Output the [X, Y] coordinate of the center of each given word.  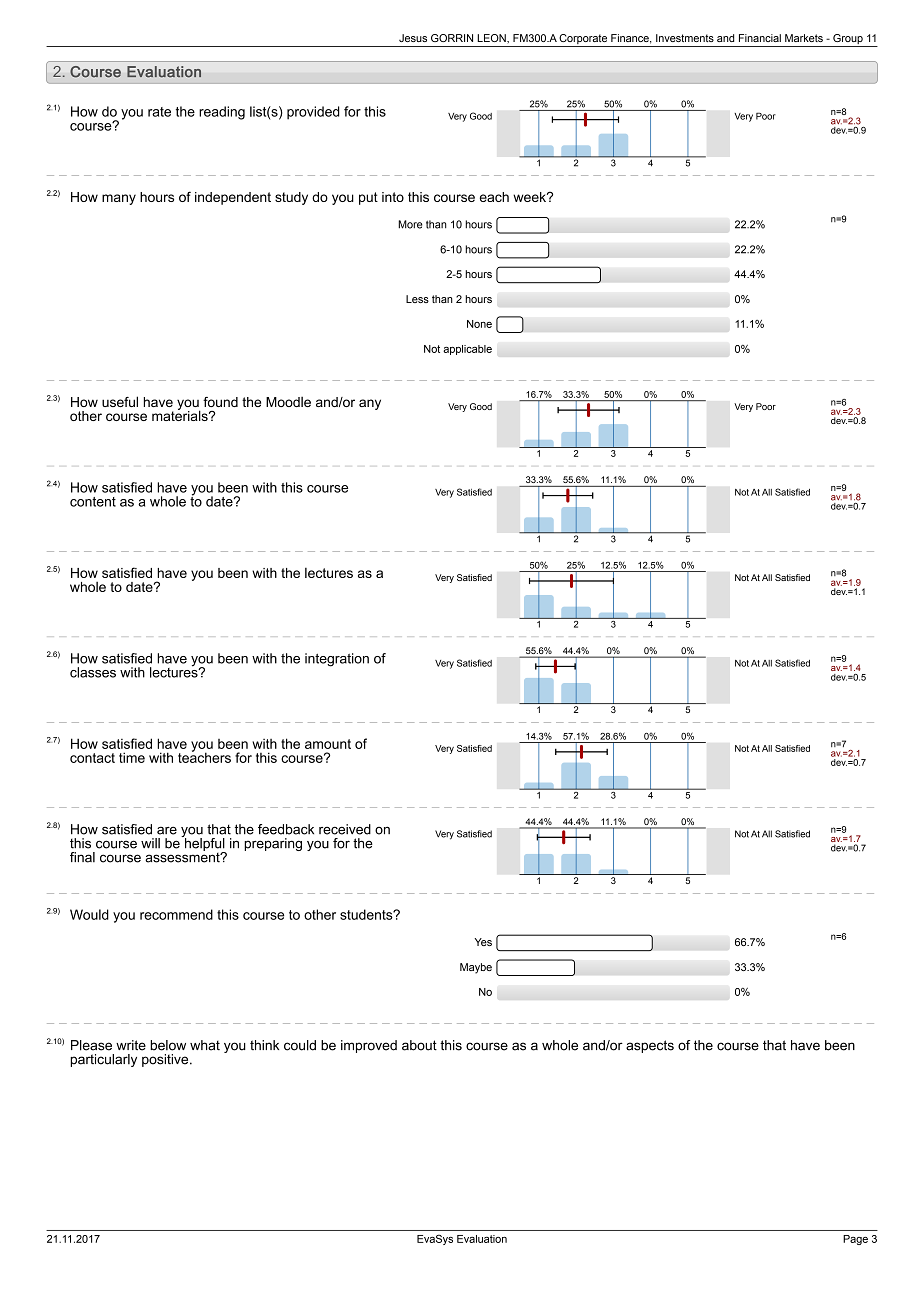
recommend [176, 914]
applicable [467, 350]
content [93, 502]
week [531, 197]
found [220, 402]
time [132, 757]
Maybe [476, 968]
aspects [650, 1046]
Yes [483, 942]
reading [222, 113]
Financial [760, 38]
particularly [103, 1060]
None [479, 324]
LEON [492, 38]
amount [328, 744]
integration [337, 660]
